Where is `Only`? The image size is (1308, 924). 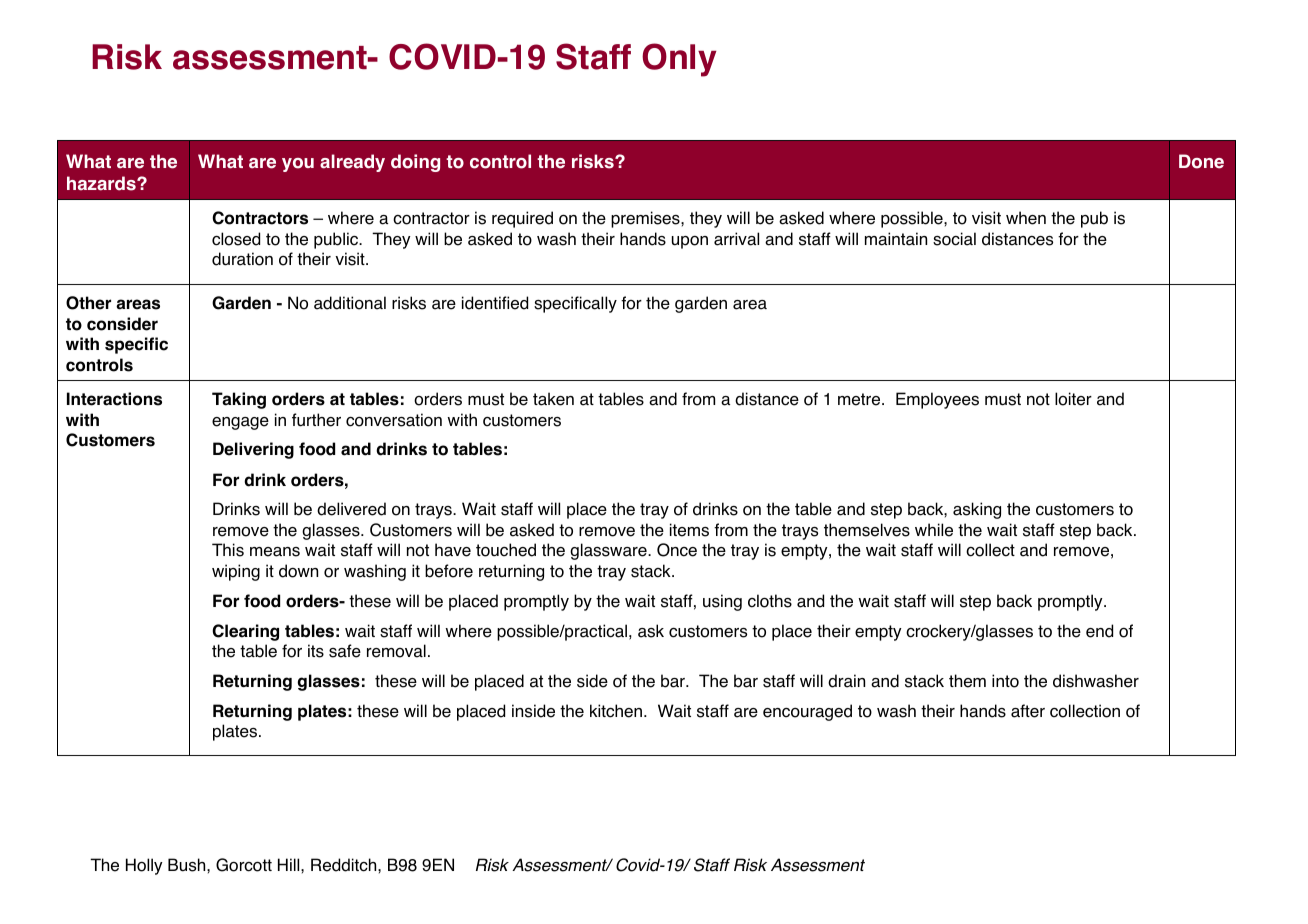
Only is located at coordinates (679, 60).
